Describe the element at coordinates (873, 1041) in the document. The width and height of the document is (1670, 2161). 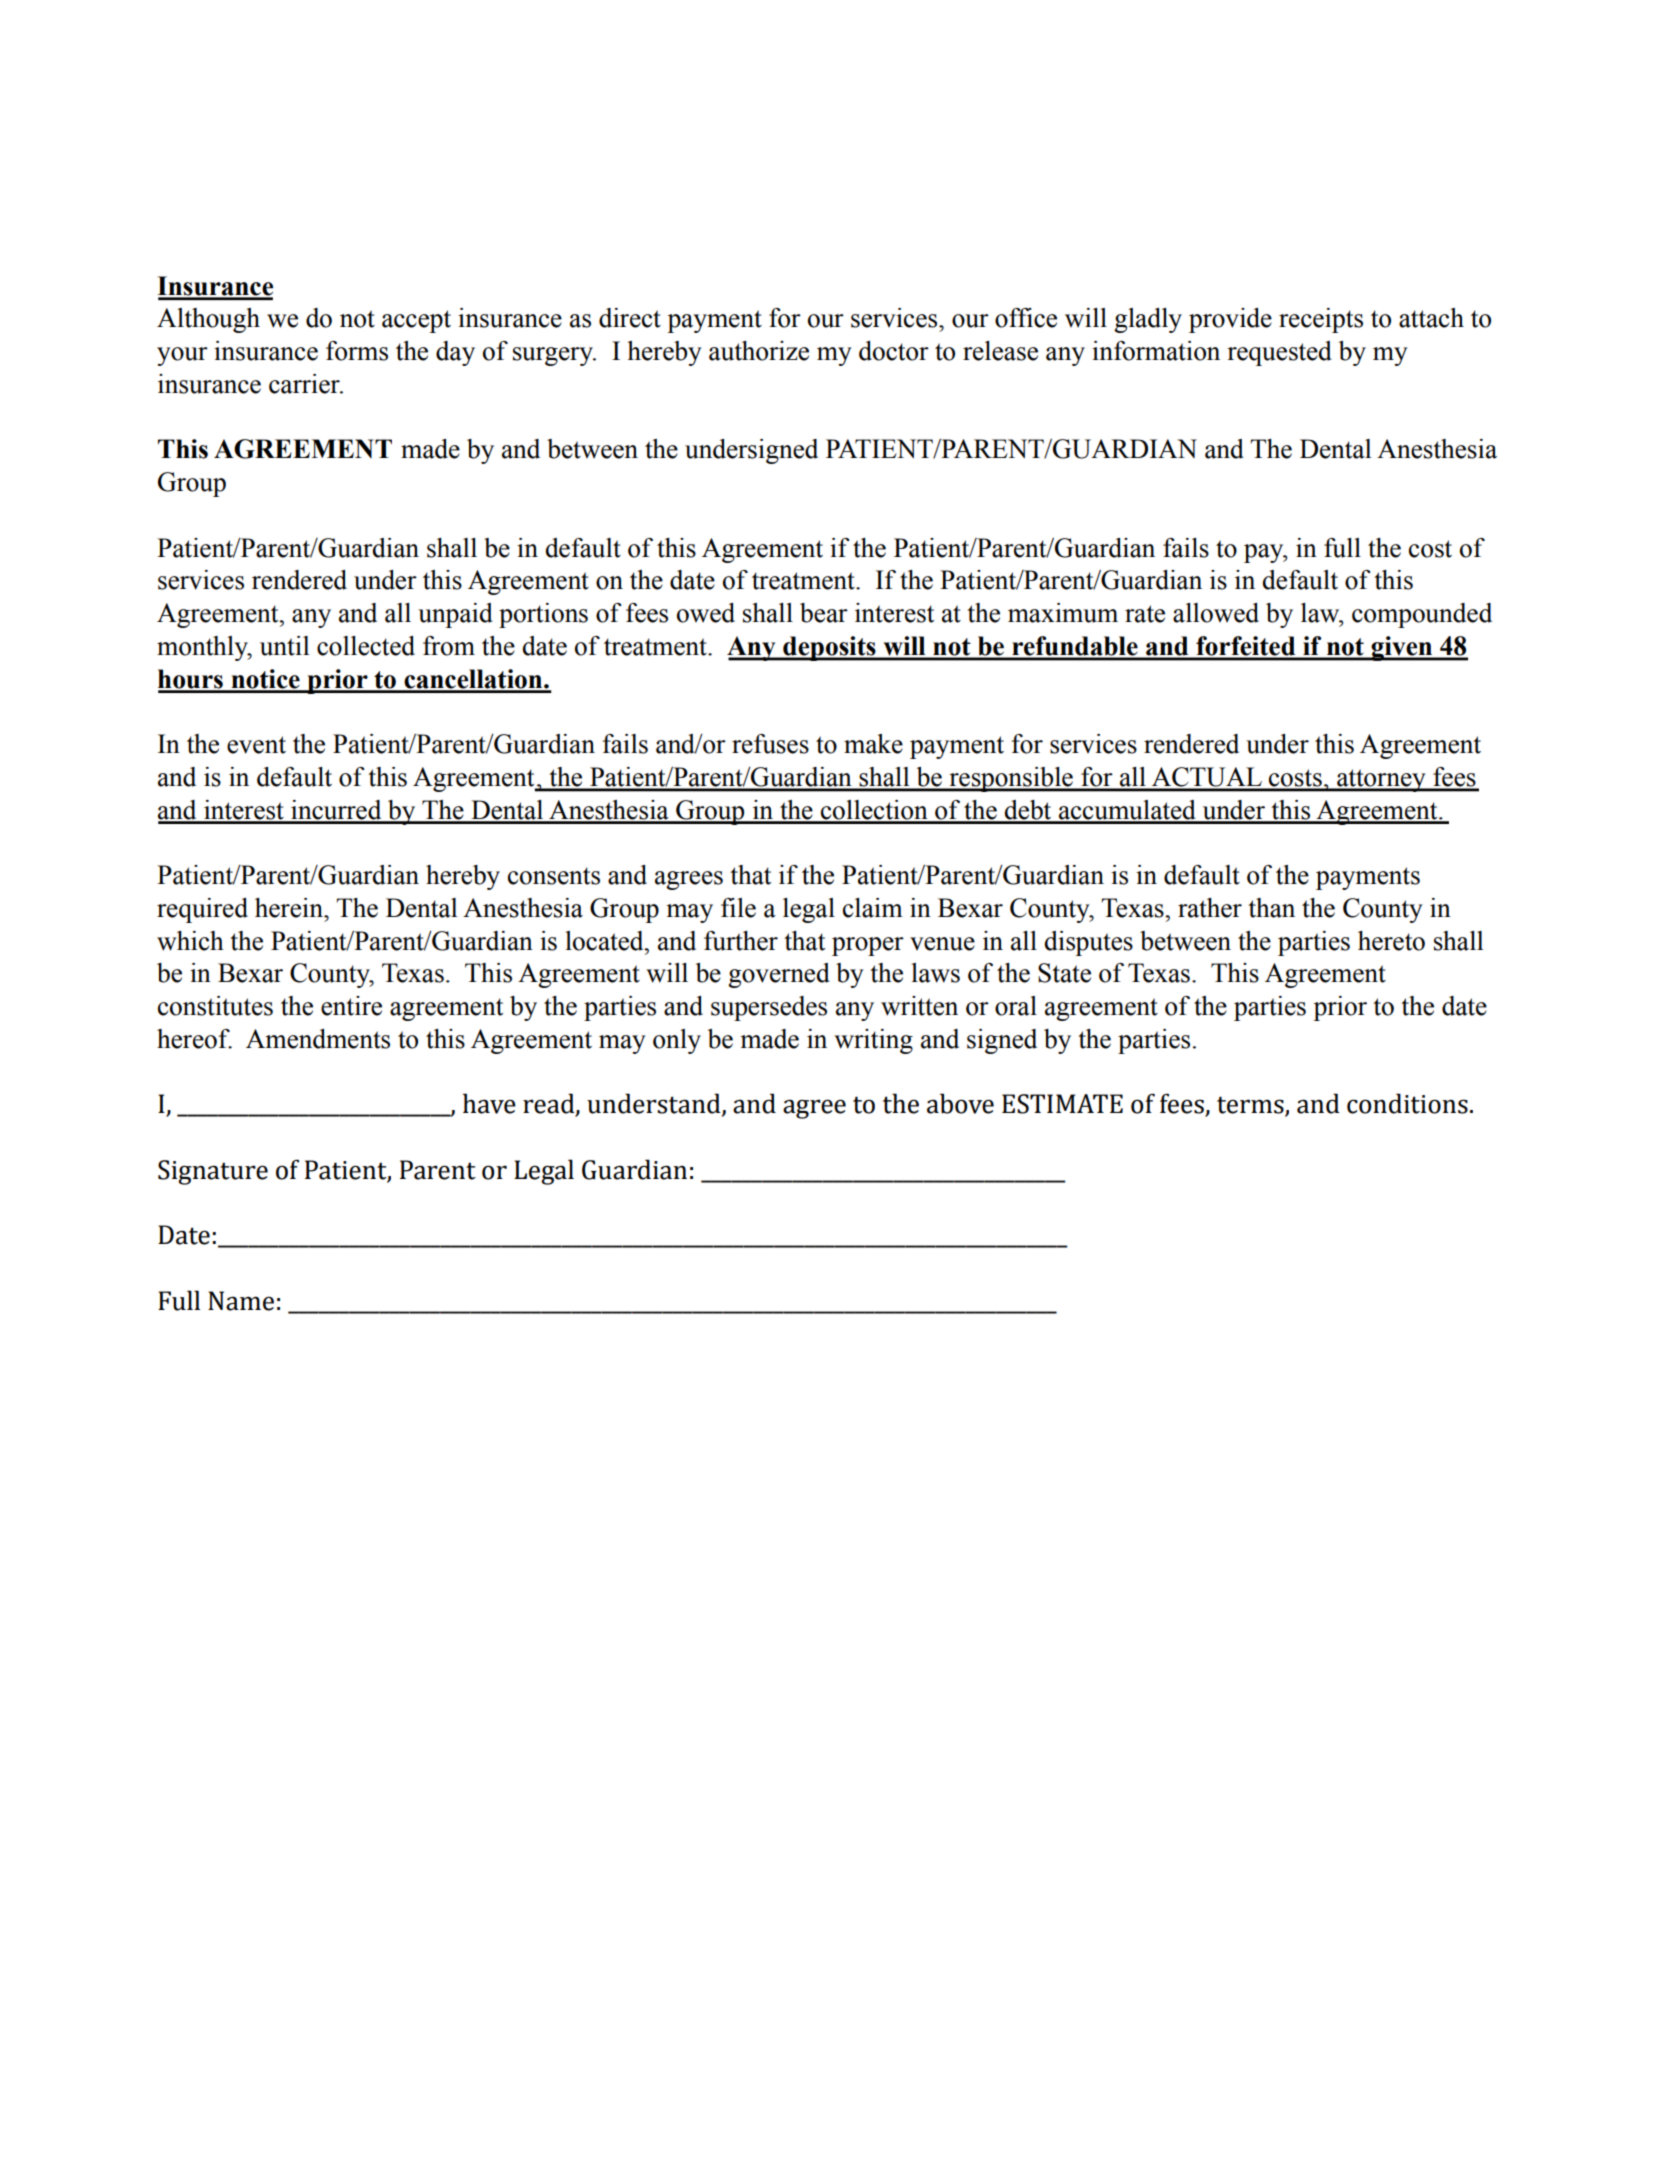
I see `writing` at that location.
